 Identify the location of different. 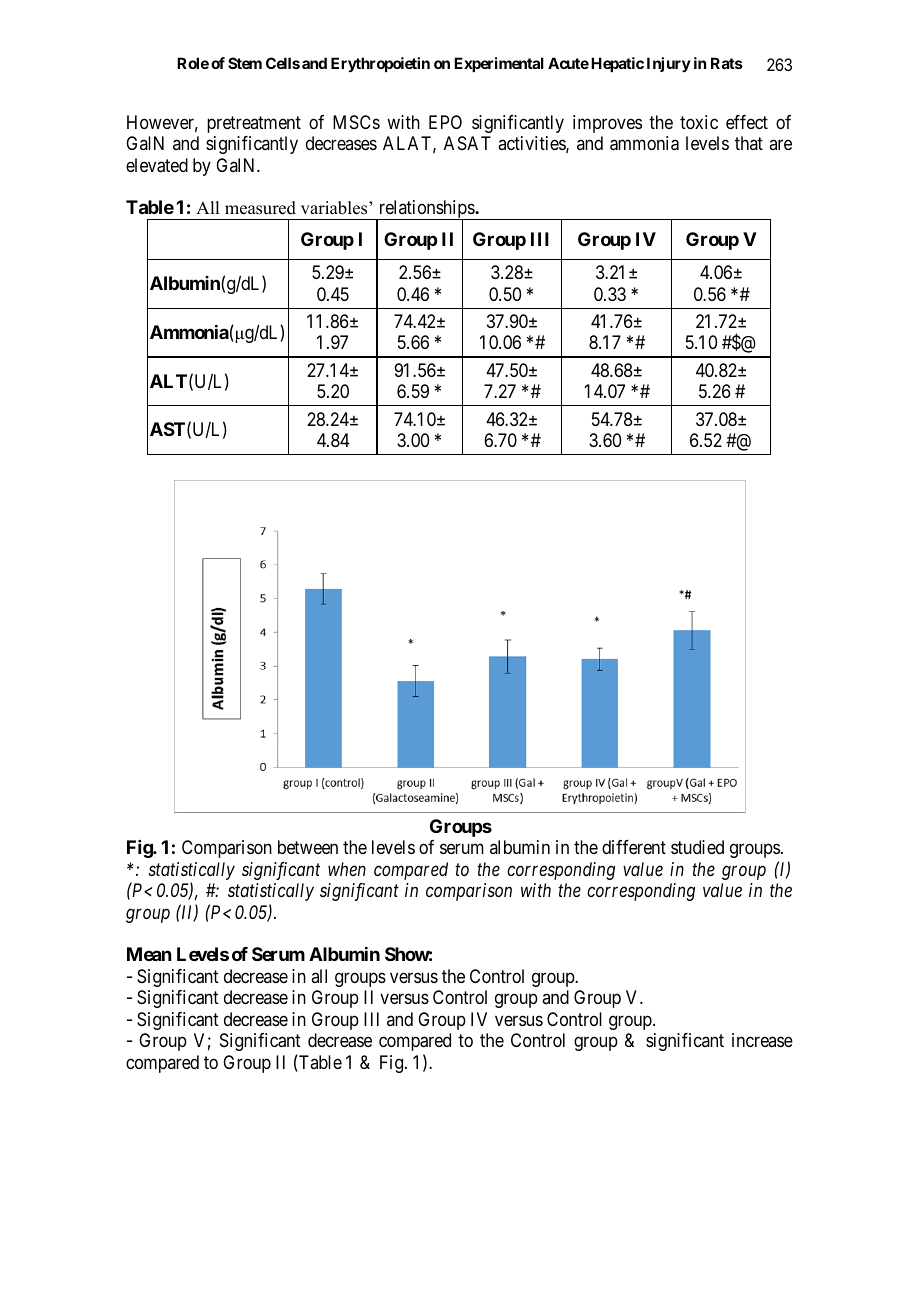
(634, 847).
